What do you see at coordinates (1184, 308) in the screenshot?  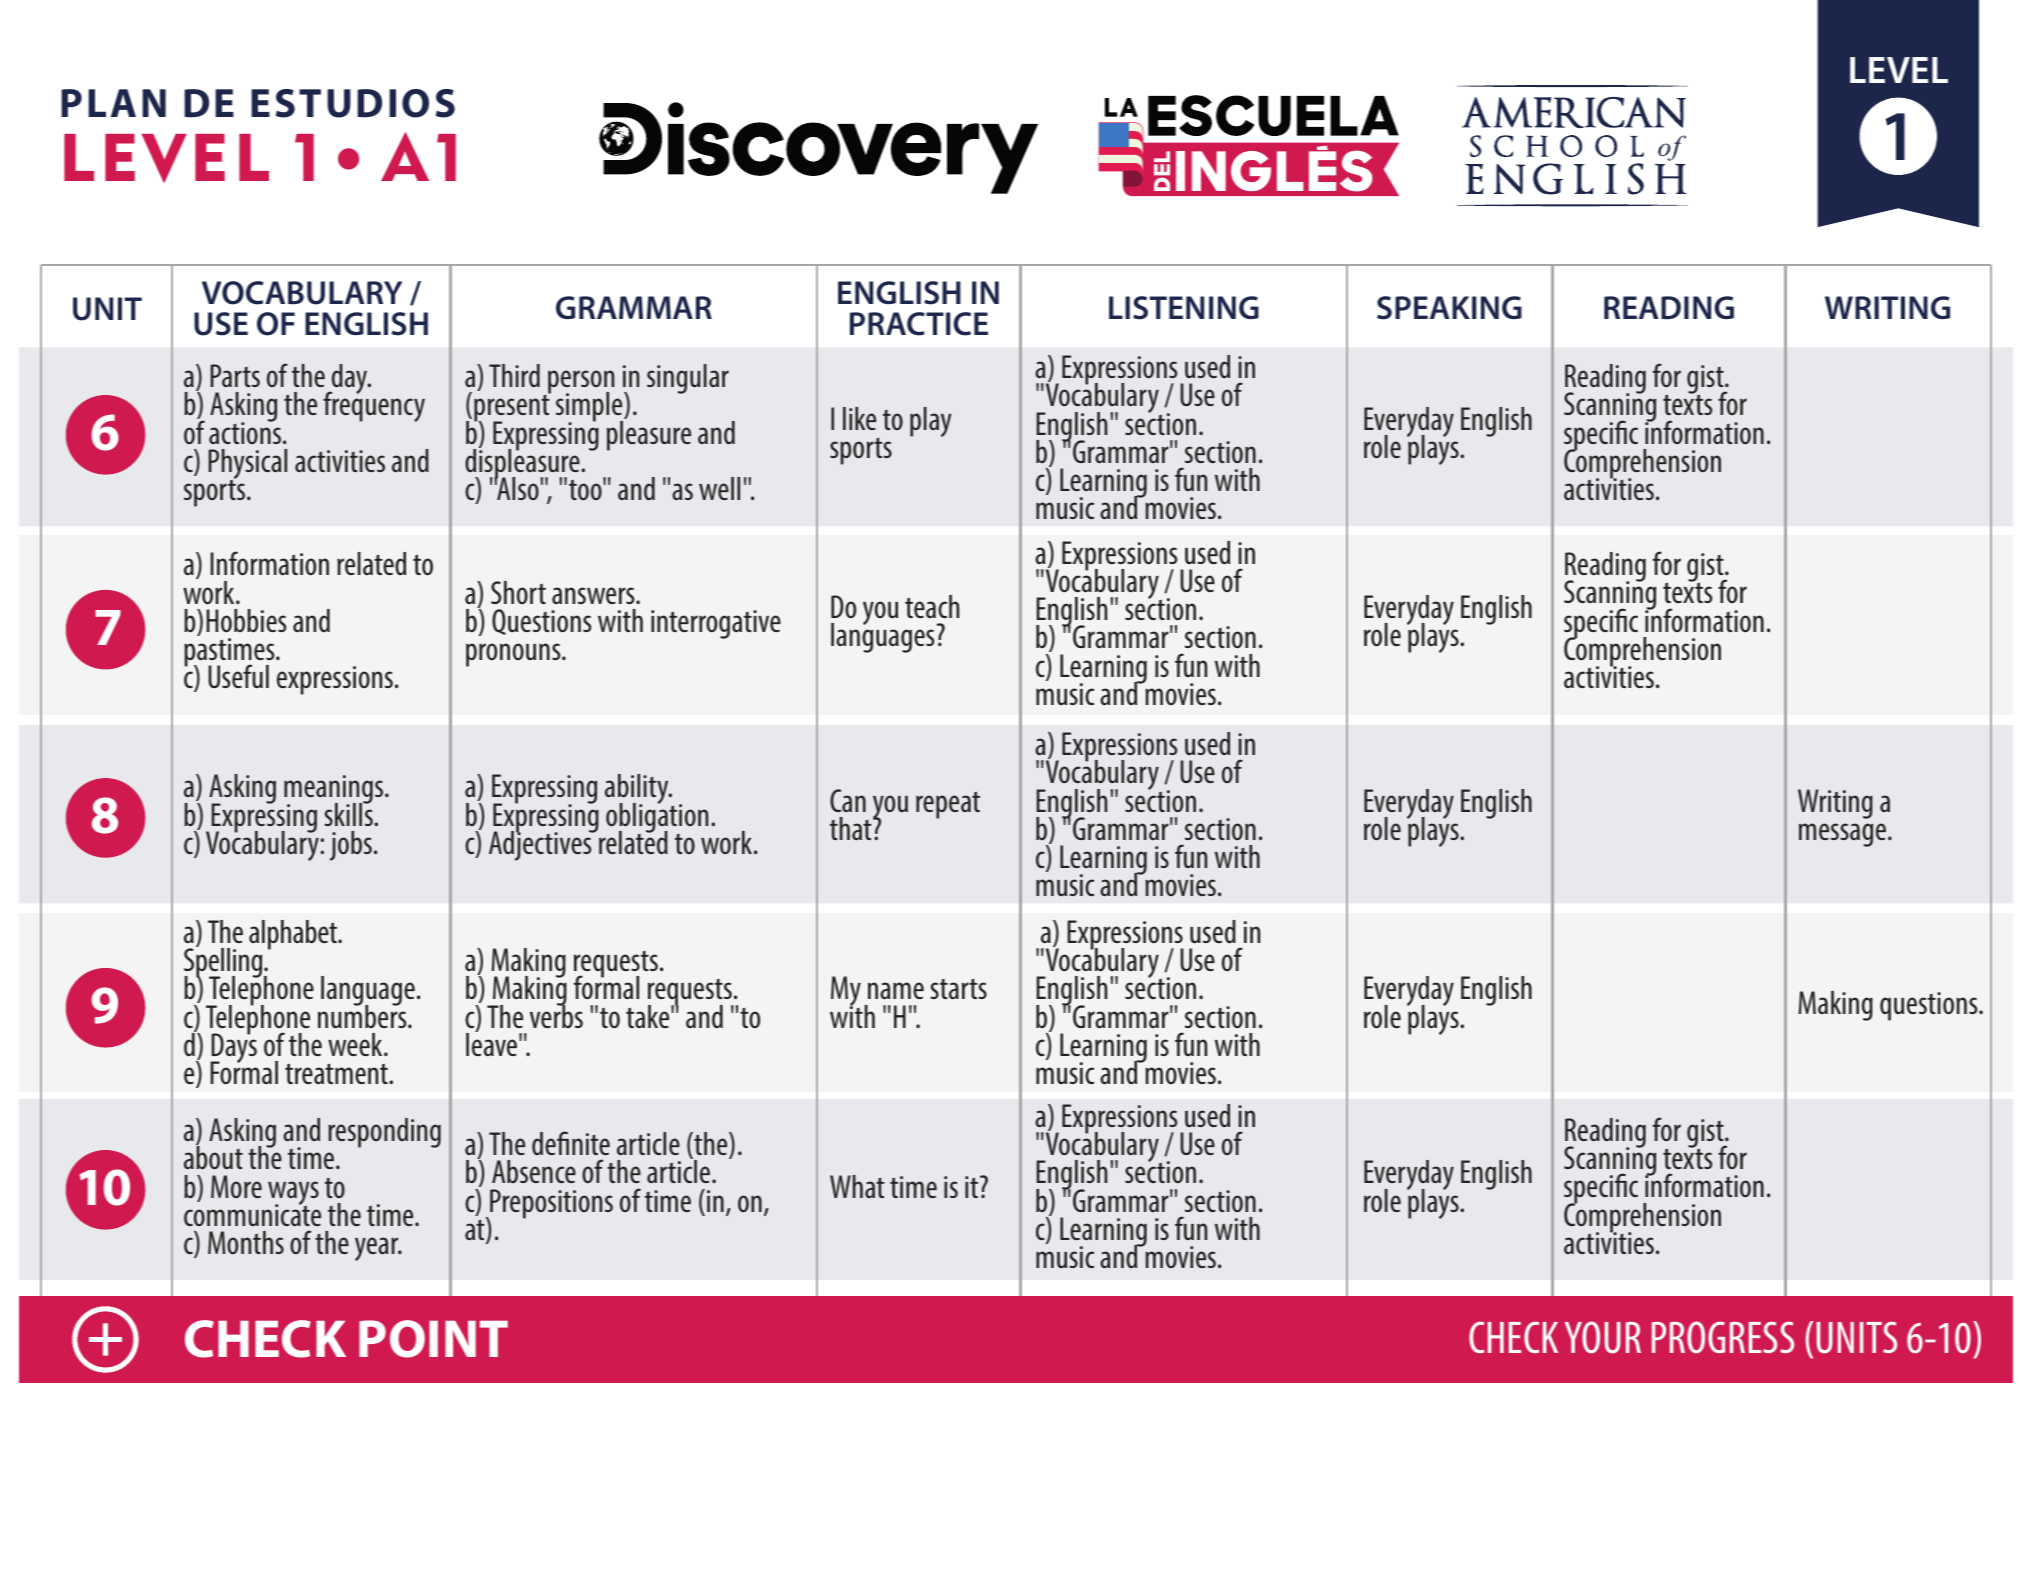 I see `LISTENING` at bounding box center [1184, 308].
